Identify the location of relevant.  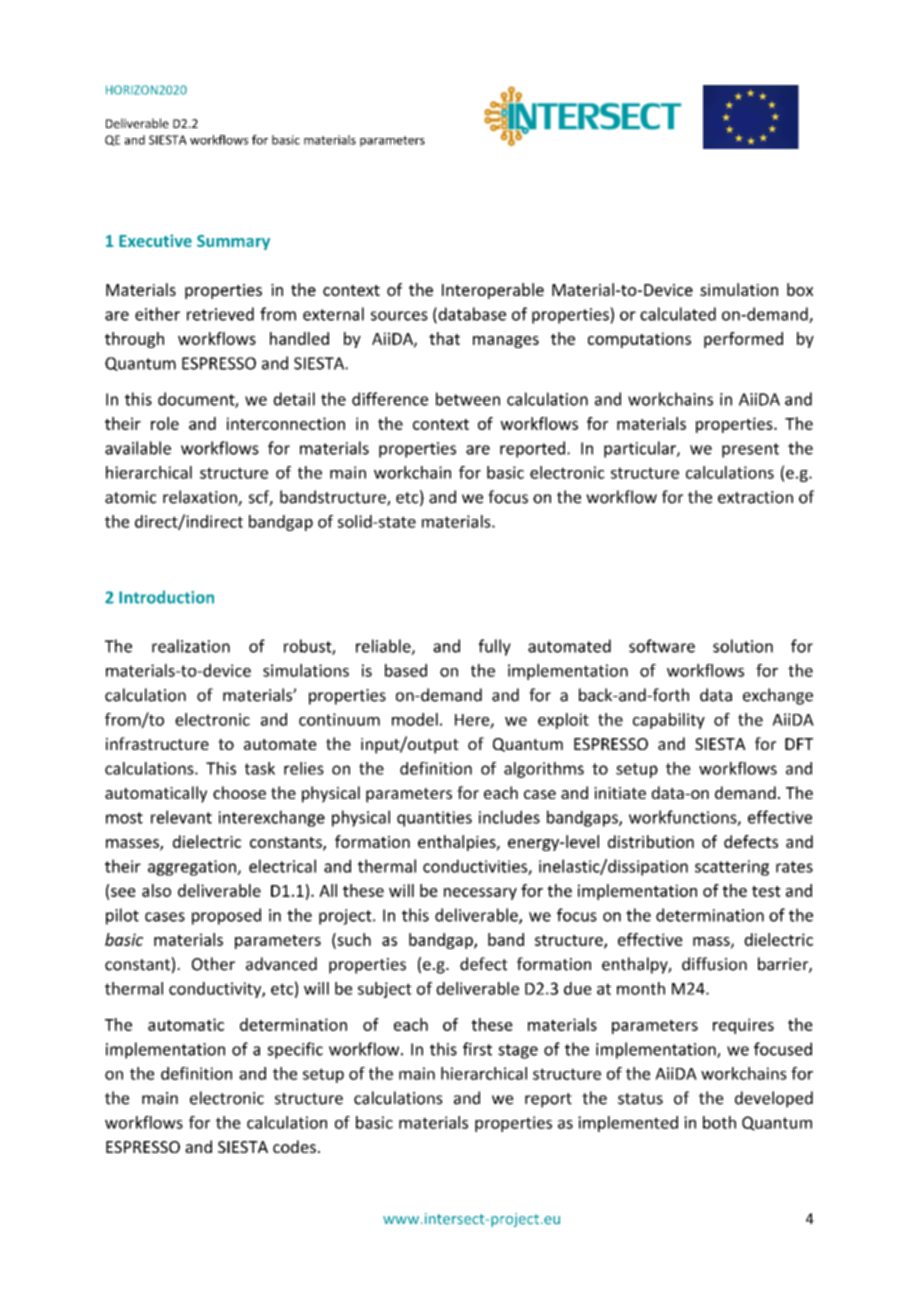
(181, 817).
